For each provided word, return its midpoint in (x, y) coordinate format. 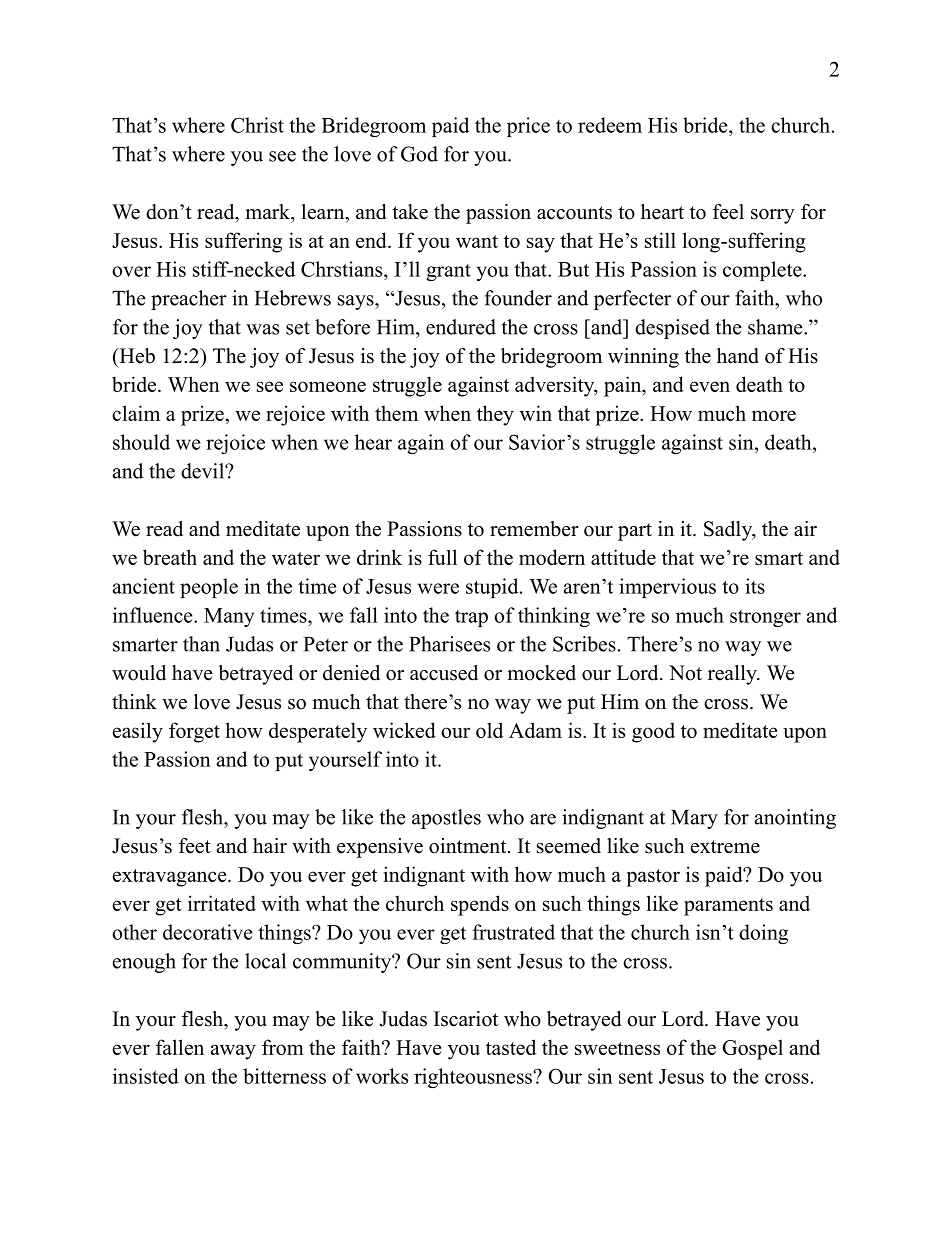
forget (194, 732)
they (495, 415)
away (233, 1052)
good (653, 732)
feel (728, 212)
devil (203, 471)
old (489, 730)
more (774, 415)
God (419, 154)
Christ (257, 125)
